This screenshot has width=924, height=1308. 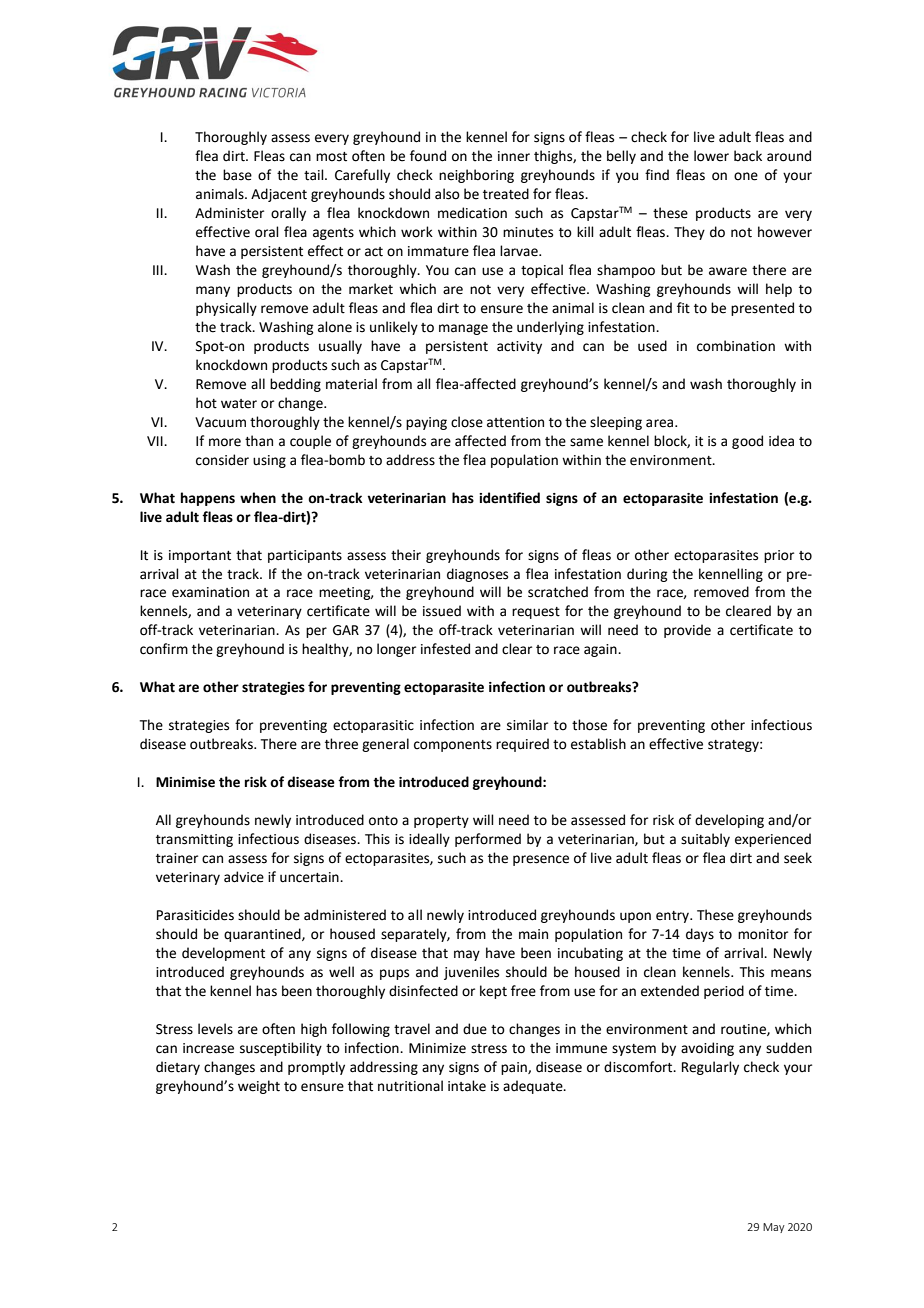 I want to click on increase, so click(x=208, y=1048).
